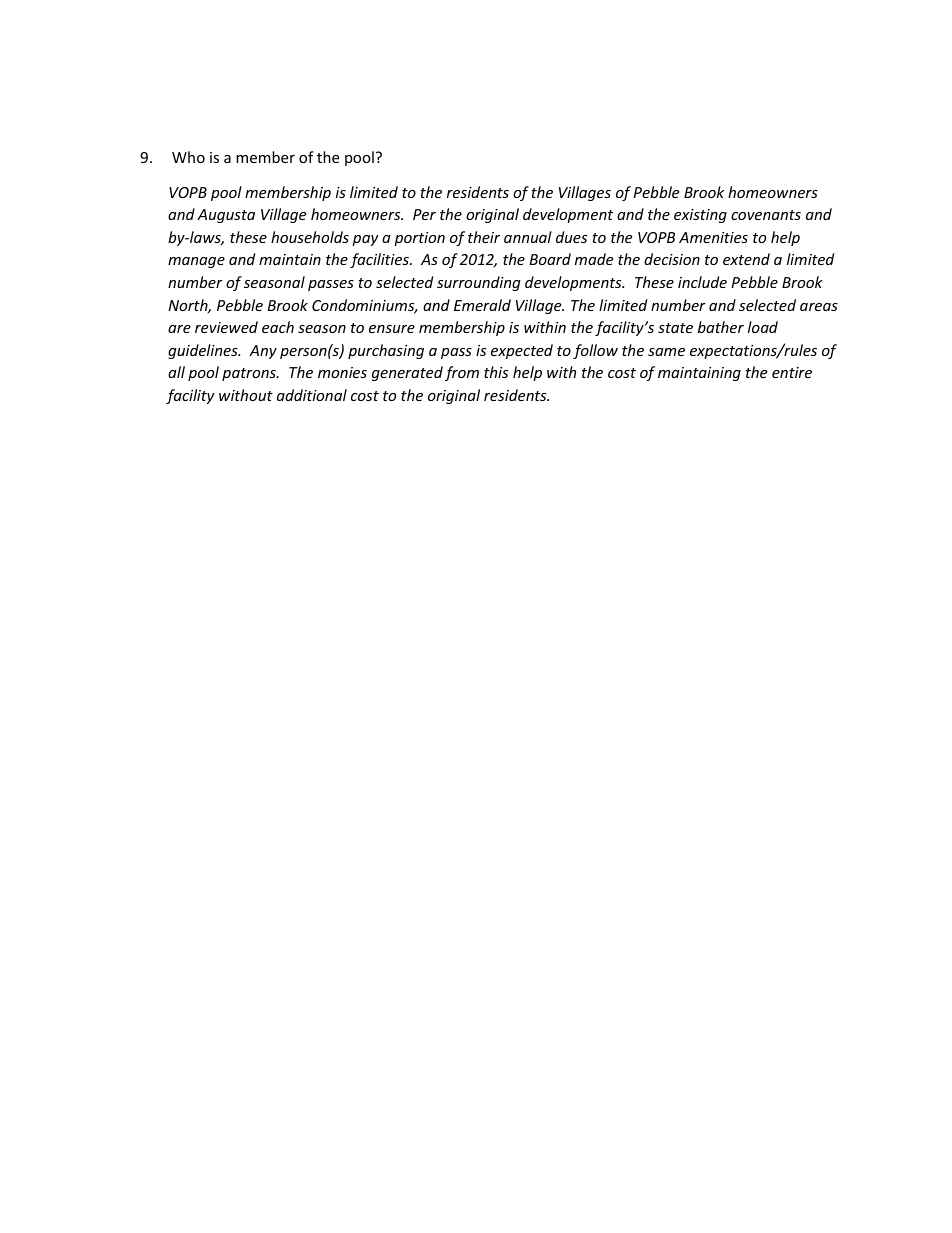  Describe the element at coordinates (766, 215) in the page. I see `covenants` at that location.
